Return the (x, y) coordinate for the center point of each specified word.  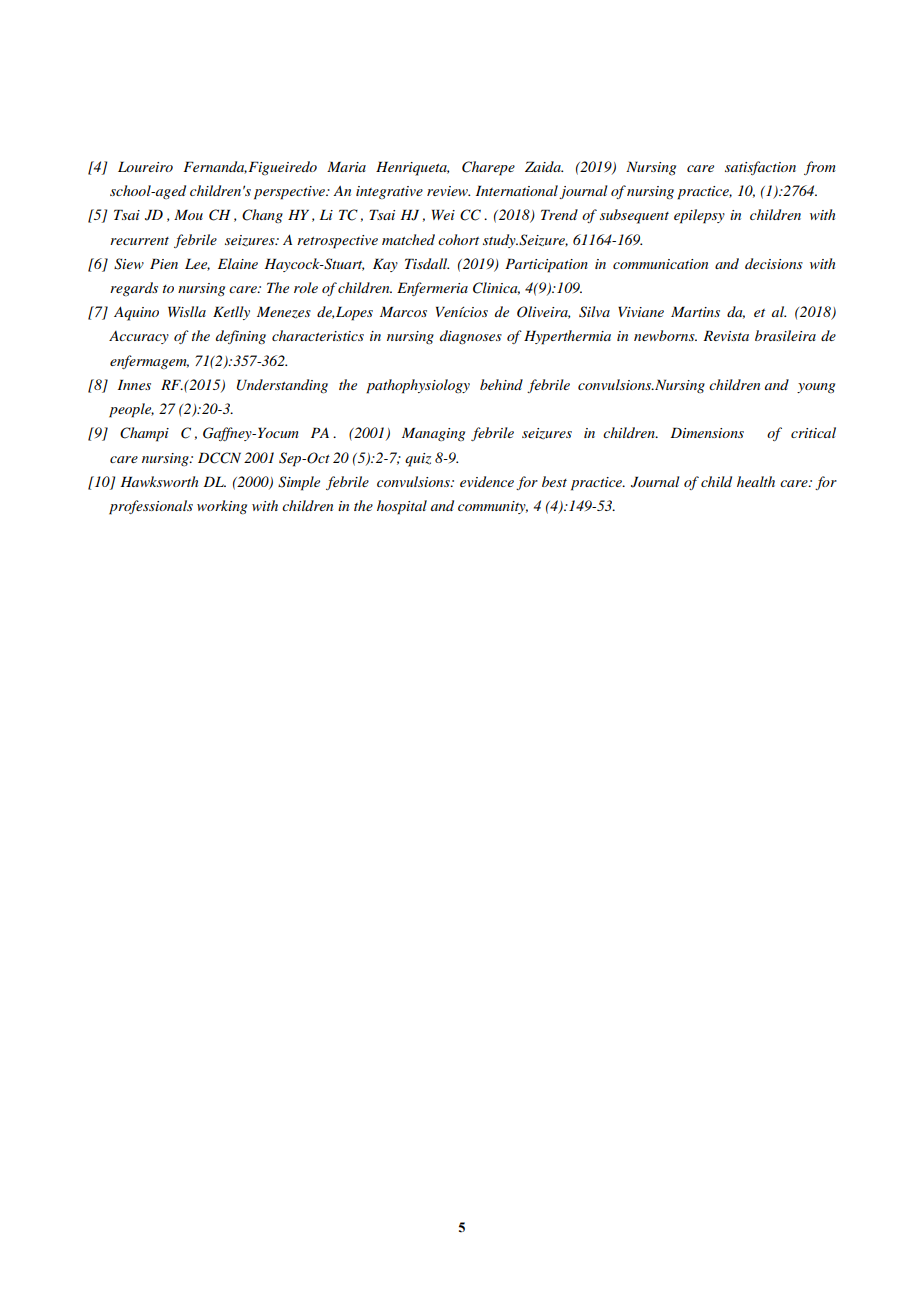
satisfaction (760, 168)
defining (241, 337)
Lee (197, 264)
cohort (458, 239)
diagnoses (471, 337)
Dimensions (707, 432)
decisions (774, 263)
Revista (726, 335)
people (131, 410)
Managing (433, 434)
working (222, 507)
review (448, 191)
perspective (290, 193)
